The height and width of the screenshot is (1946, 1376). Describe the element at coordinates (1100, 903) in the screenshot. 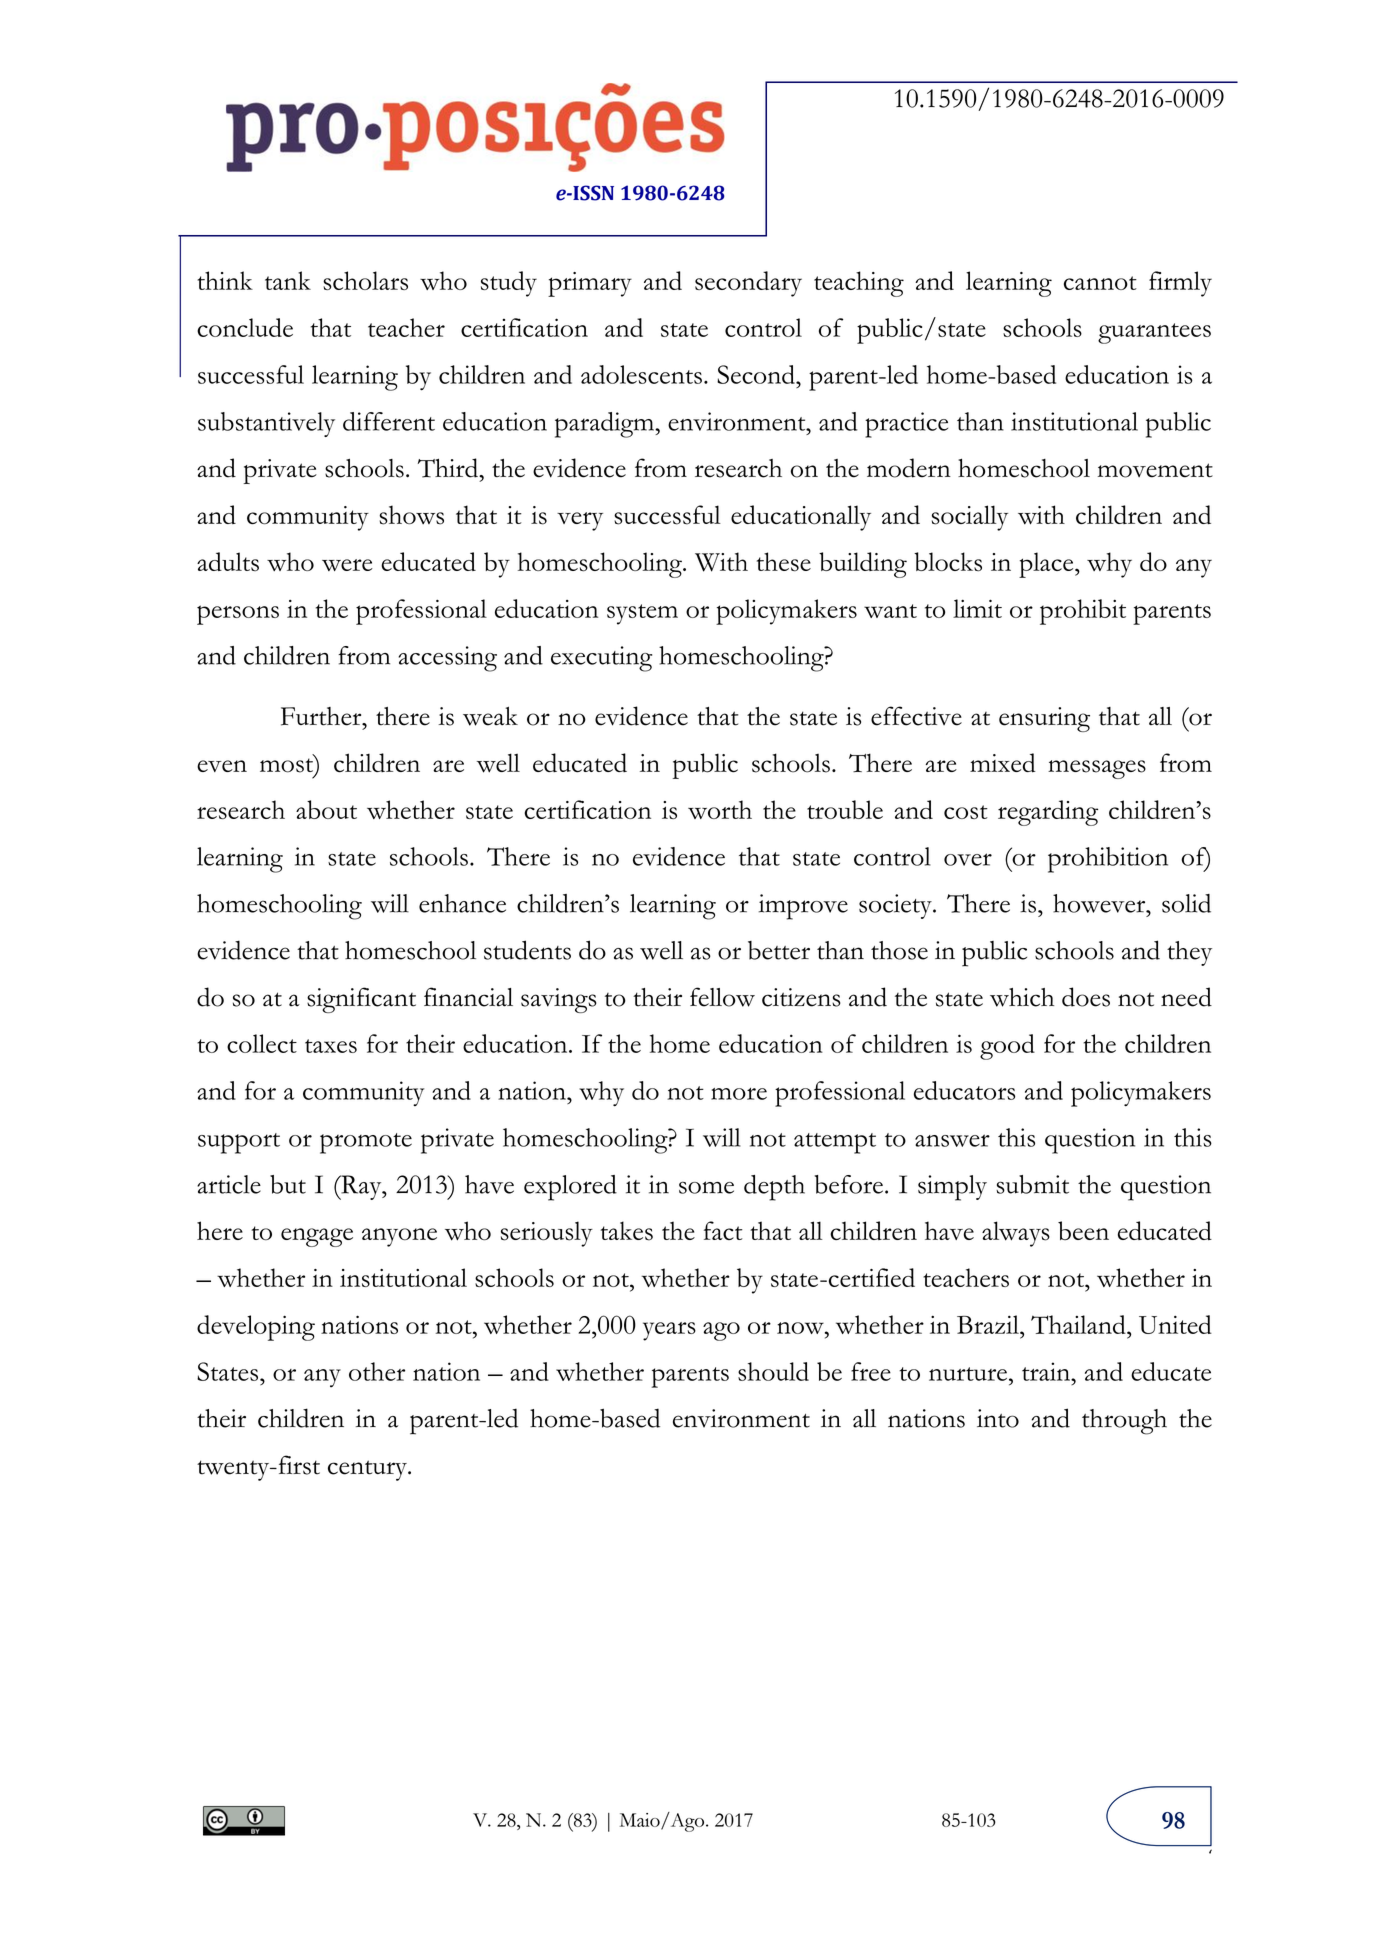

I see `however` at that location.
